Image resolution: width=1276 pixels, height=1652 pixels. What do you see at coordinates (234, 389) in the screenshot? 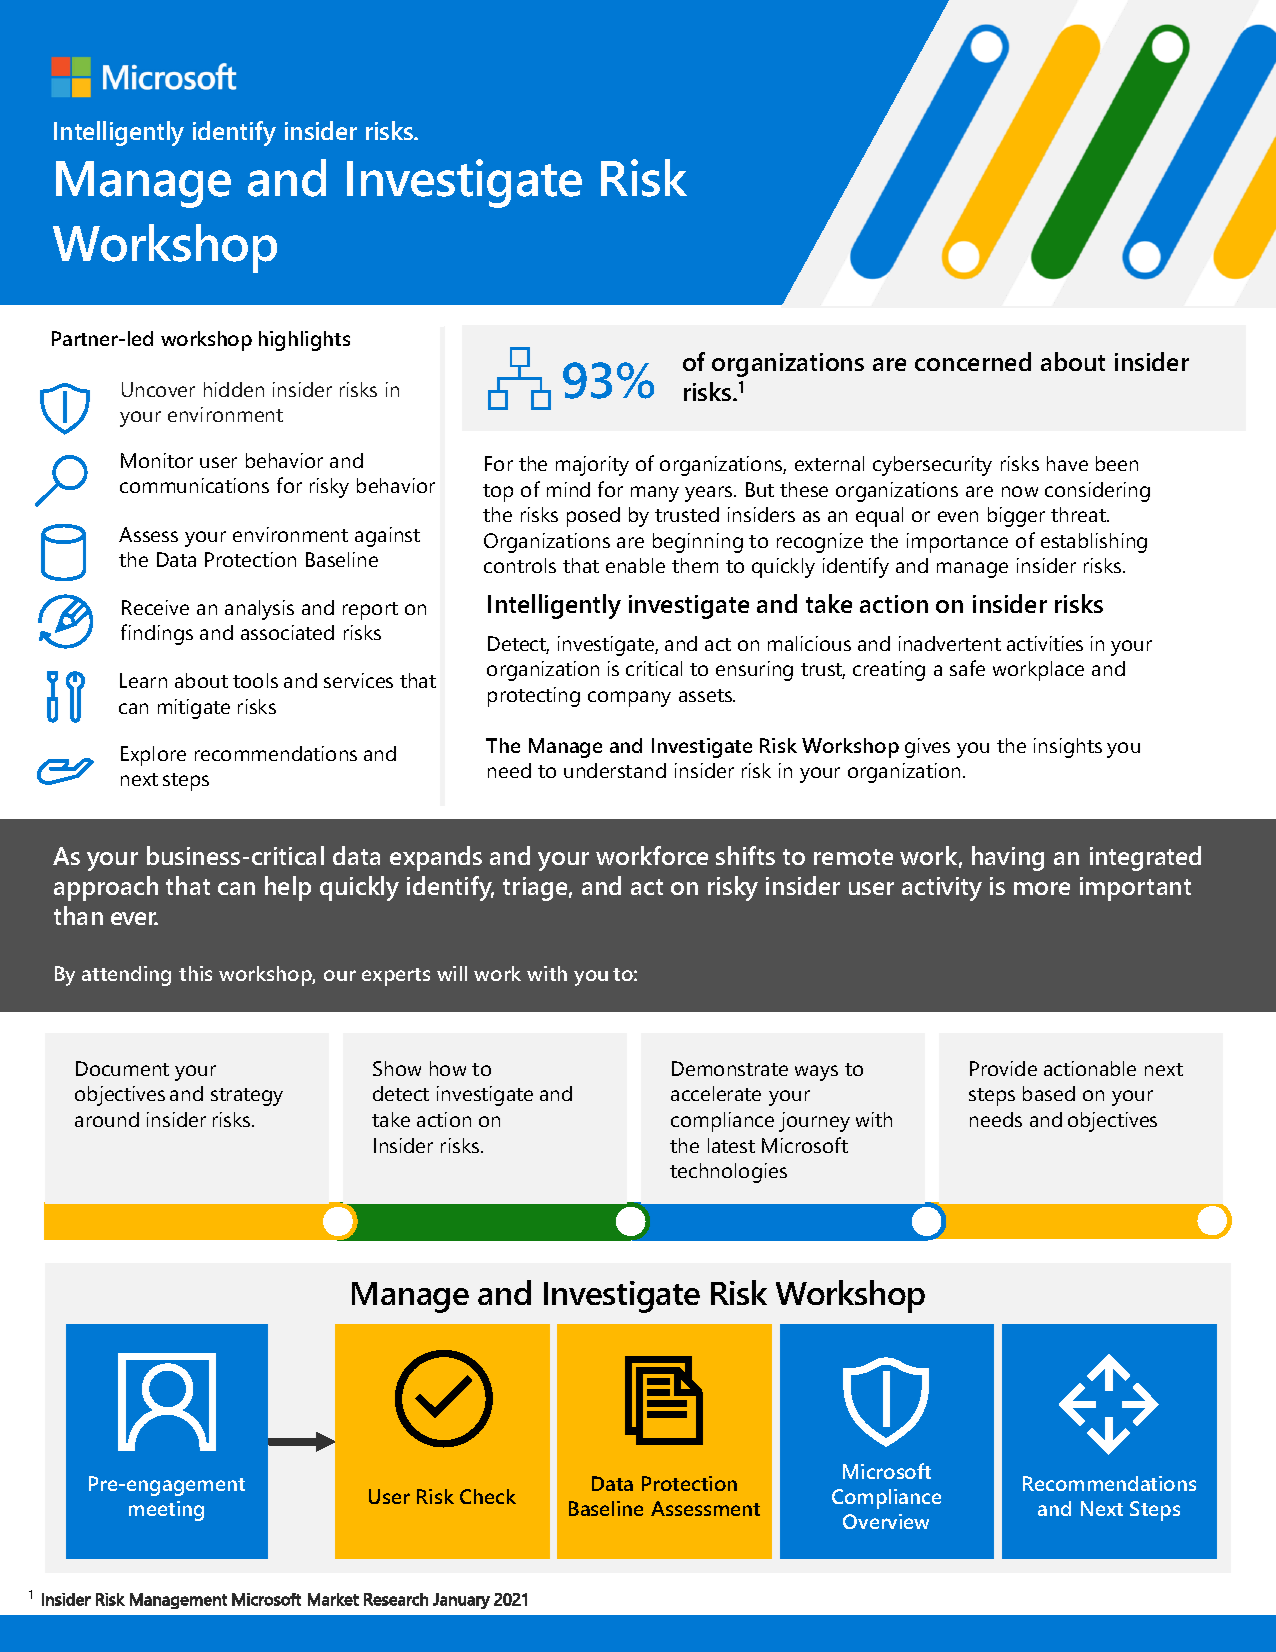
I see `hidden` at bounding box center [234, 389].
